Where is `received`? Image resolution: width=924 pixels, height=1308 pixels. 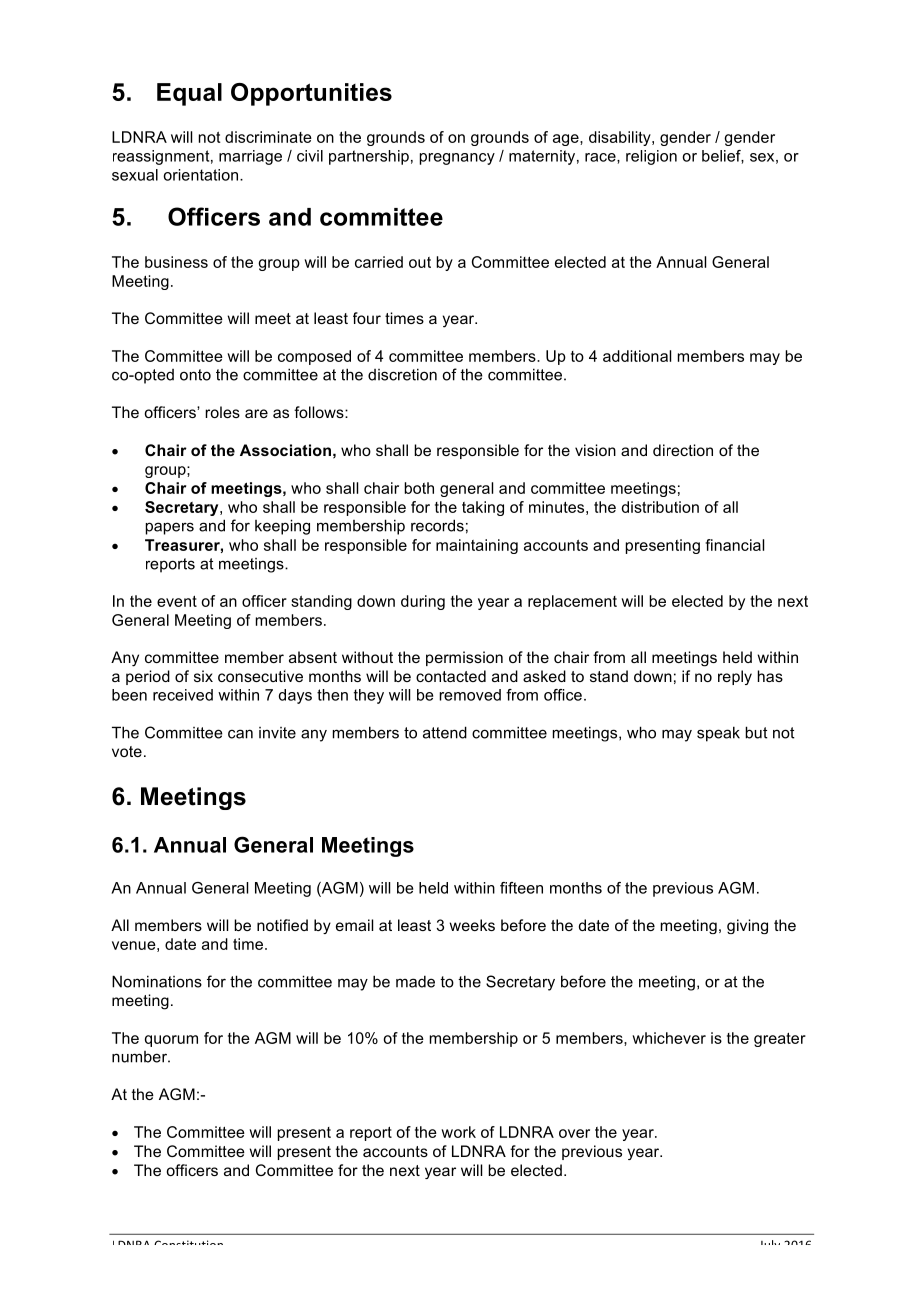
received is located at coordinates (183, 695).
